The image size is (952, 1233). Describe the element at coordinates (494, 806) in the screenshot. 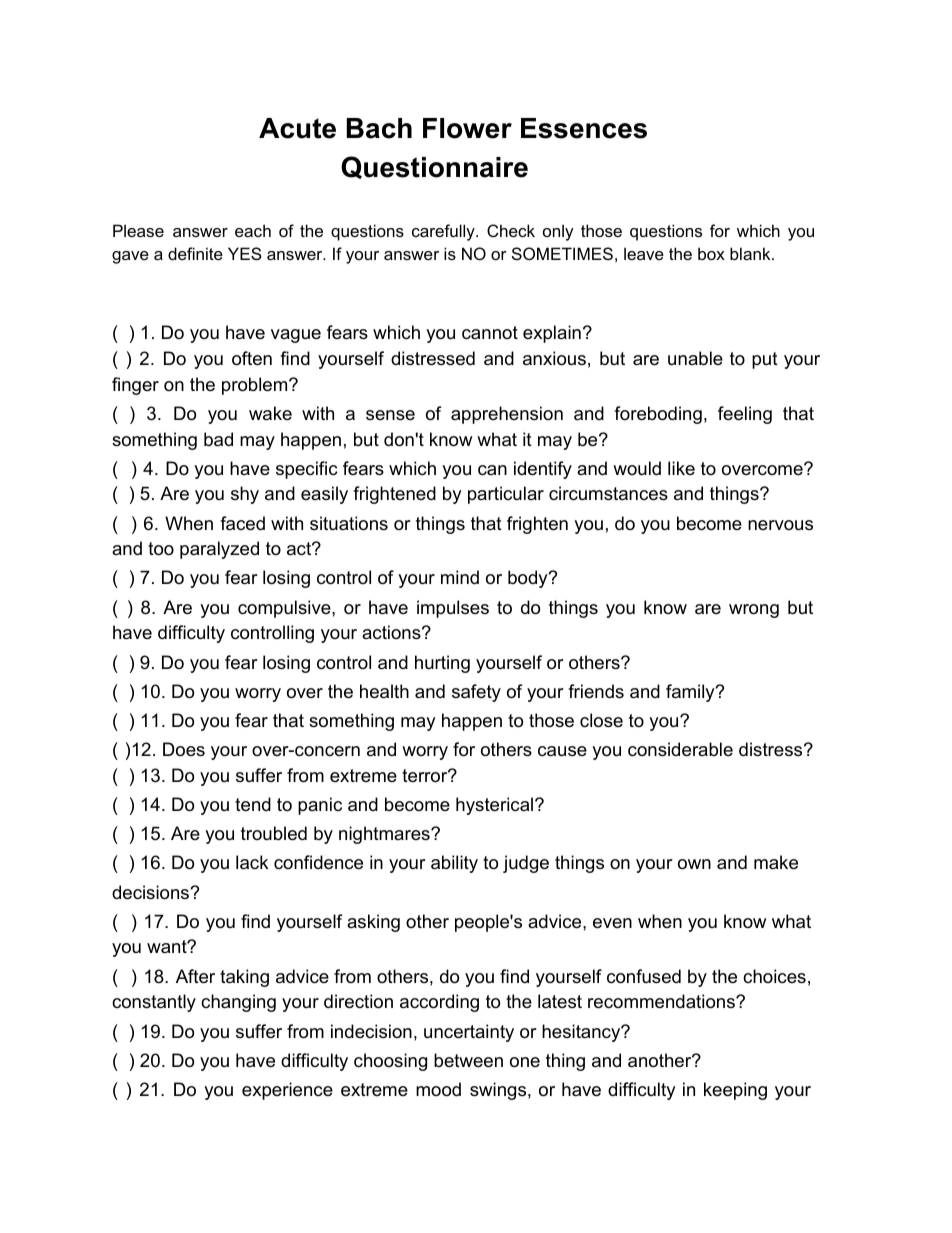

I see `hysterical` at that location.
